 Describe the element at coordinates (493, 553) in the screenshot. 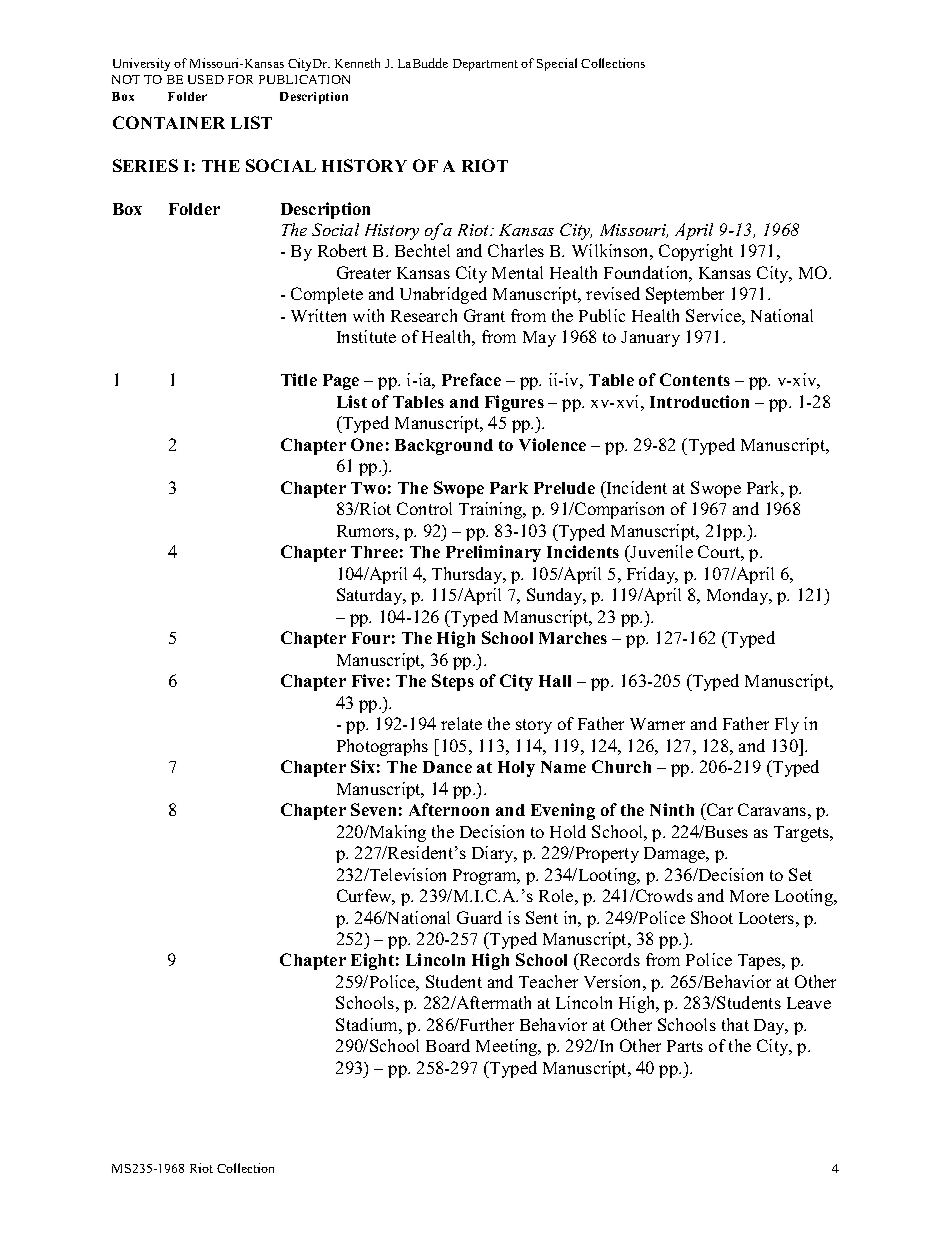

I see `Preliminary` at that location.
